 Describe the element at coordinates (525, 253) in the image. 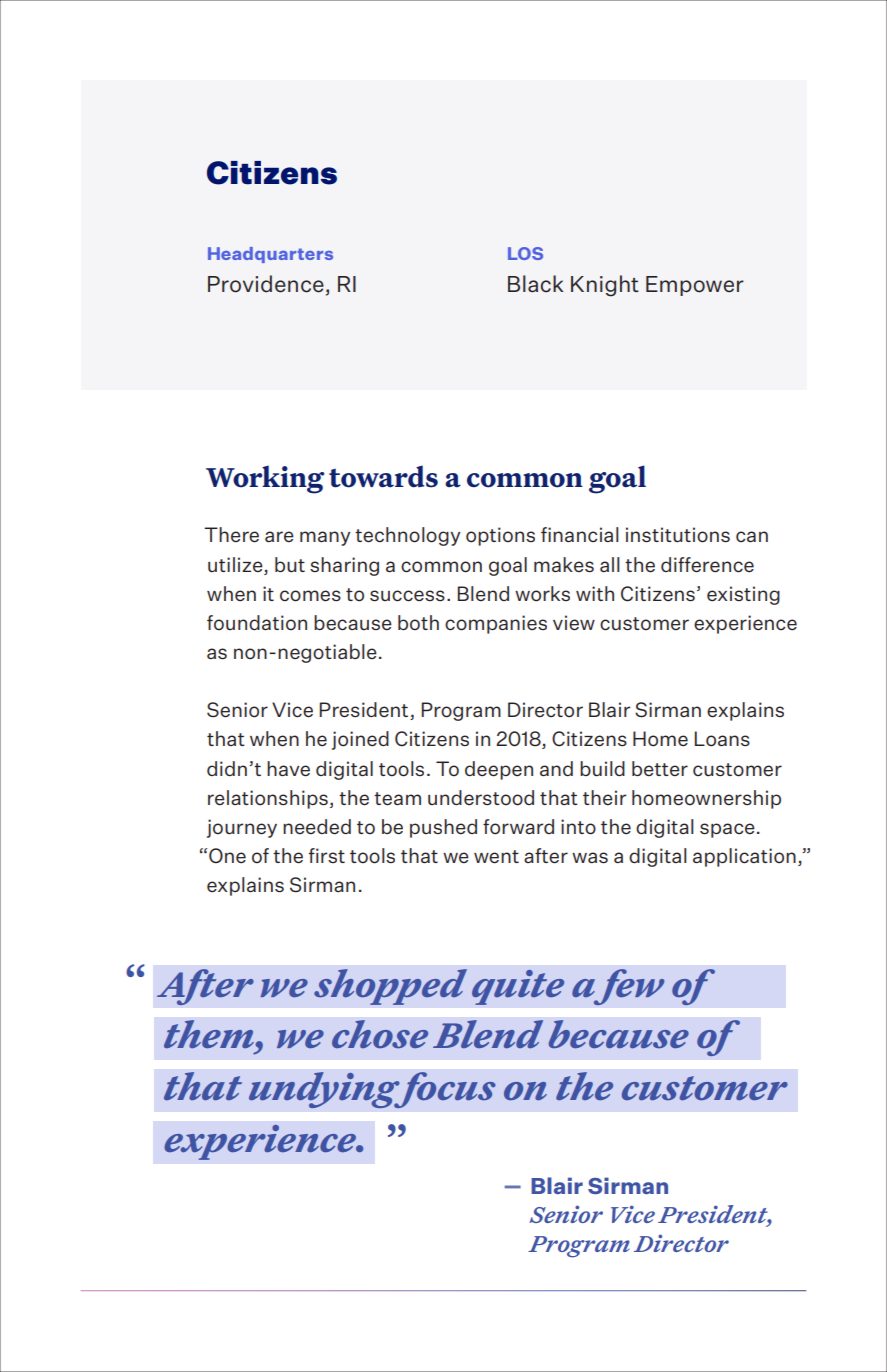

I see `LOS` at that location.
